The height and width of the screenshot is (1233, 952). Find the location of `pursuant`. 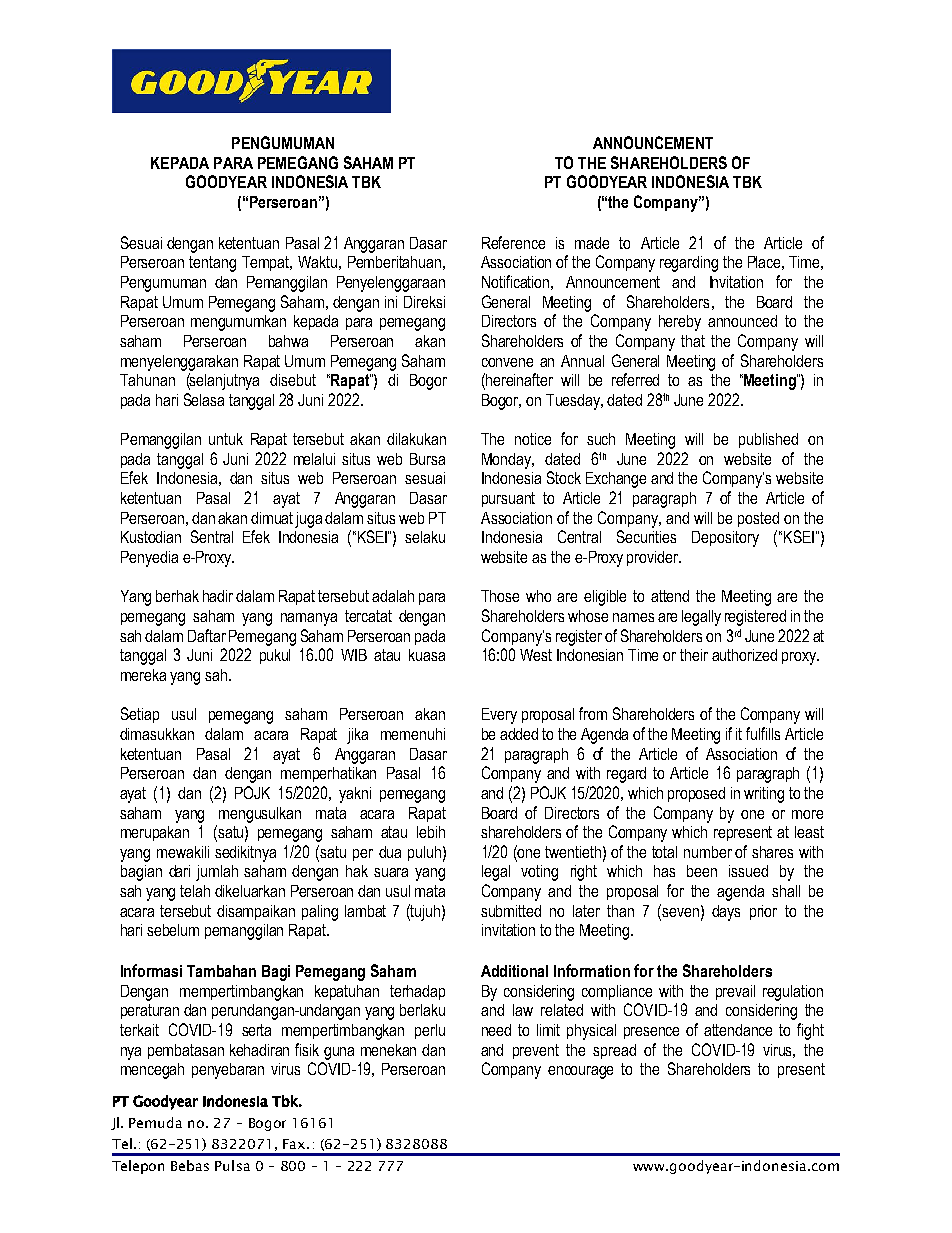

pursuant is located at coordinates (508, 499).
